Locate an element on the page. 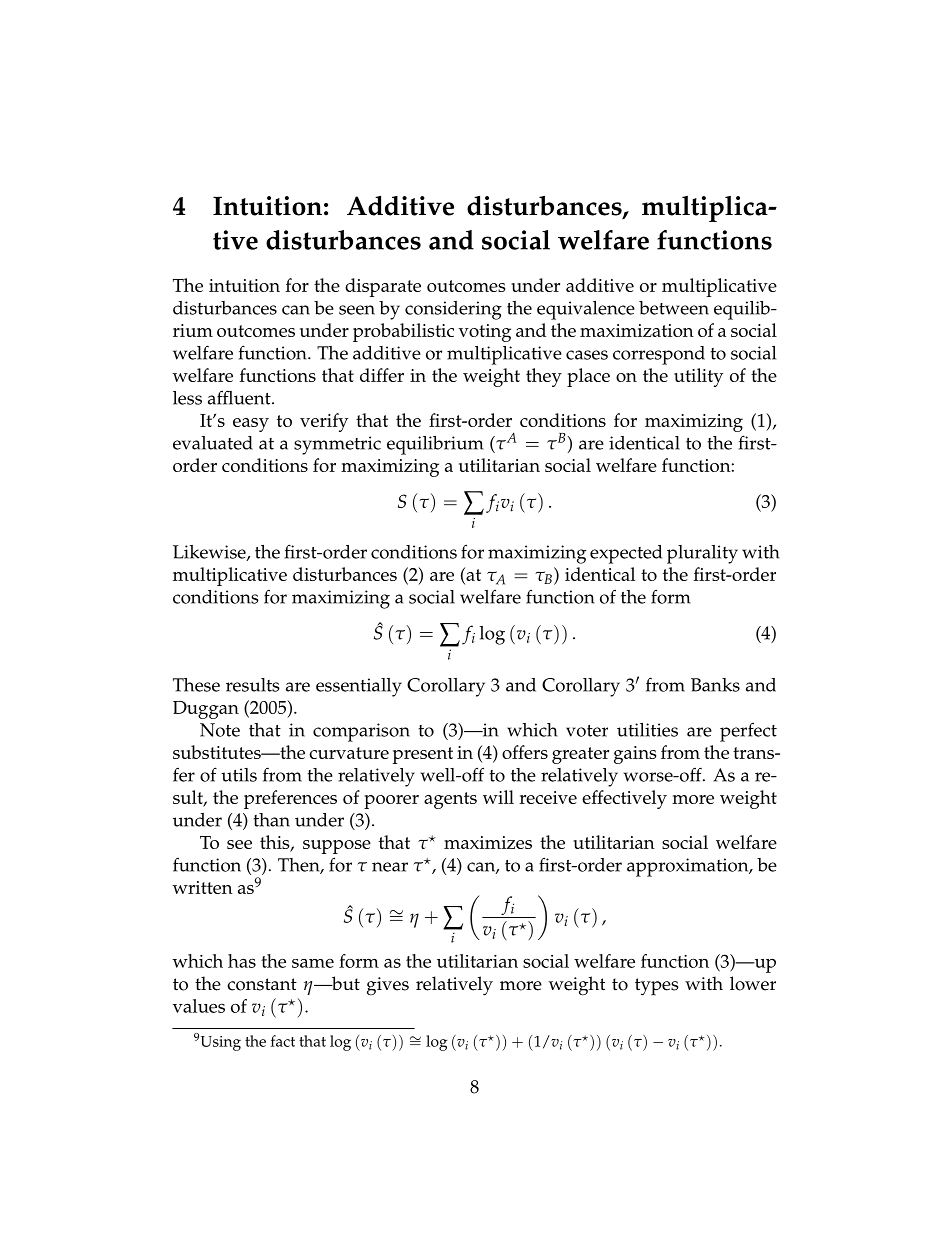 The height and width of the image is (1233, 952). These is located at coordinates (196, 685).
